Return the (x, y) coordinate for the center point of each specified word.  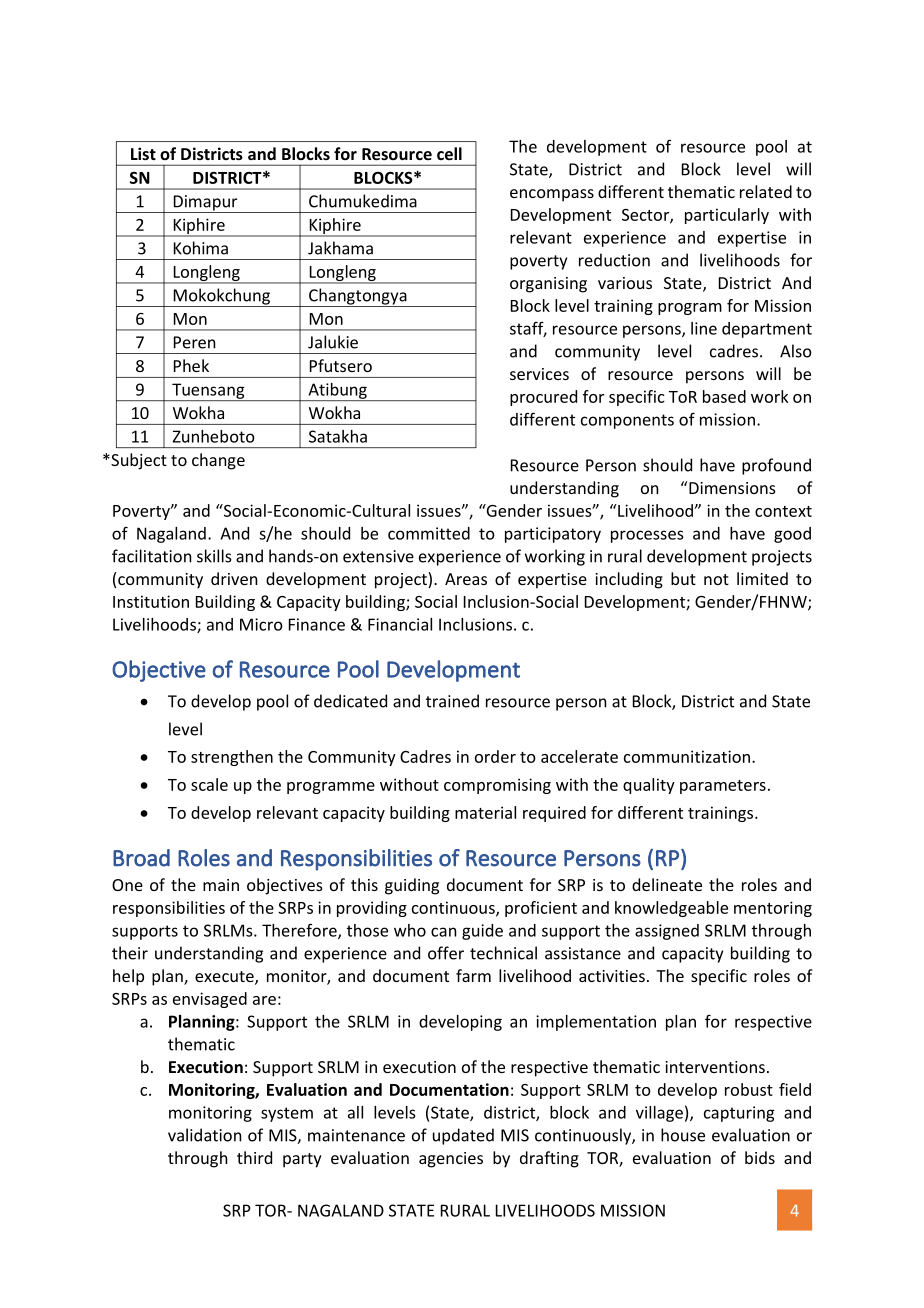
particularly (727, 216)
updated (463, 1136)
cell (449, 153)
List (143, 153)
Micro (261, 624)
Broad (141, 858)
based (724, 396)
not (716, 579)
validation (205, 1135)
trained (452, 701)
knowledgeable (671, 909)
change (218, 461)
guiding (412, 886)
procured (543, 398)
